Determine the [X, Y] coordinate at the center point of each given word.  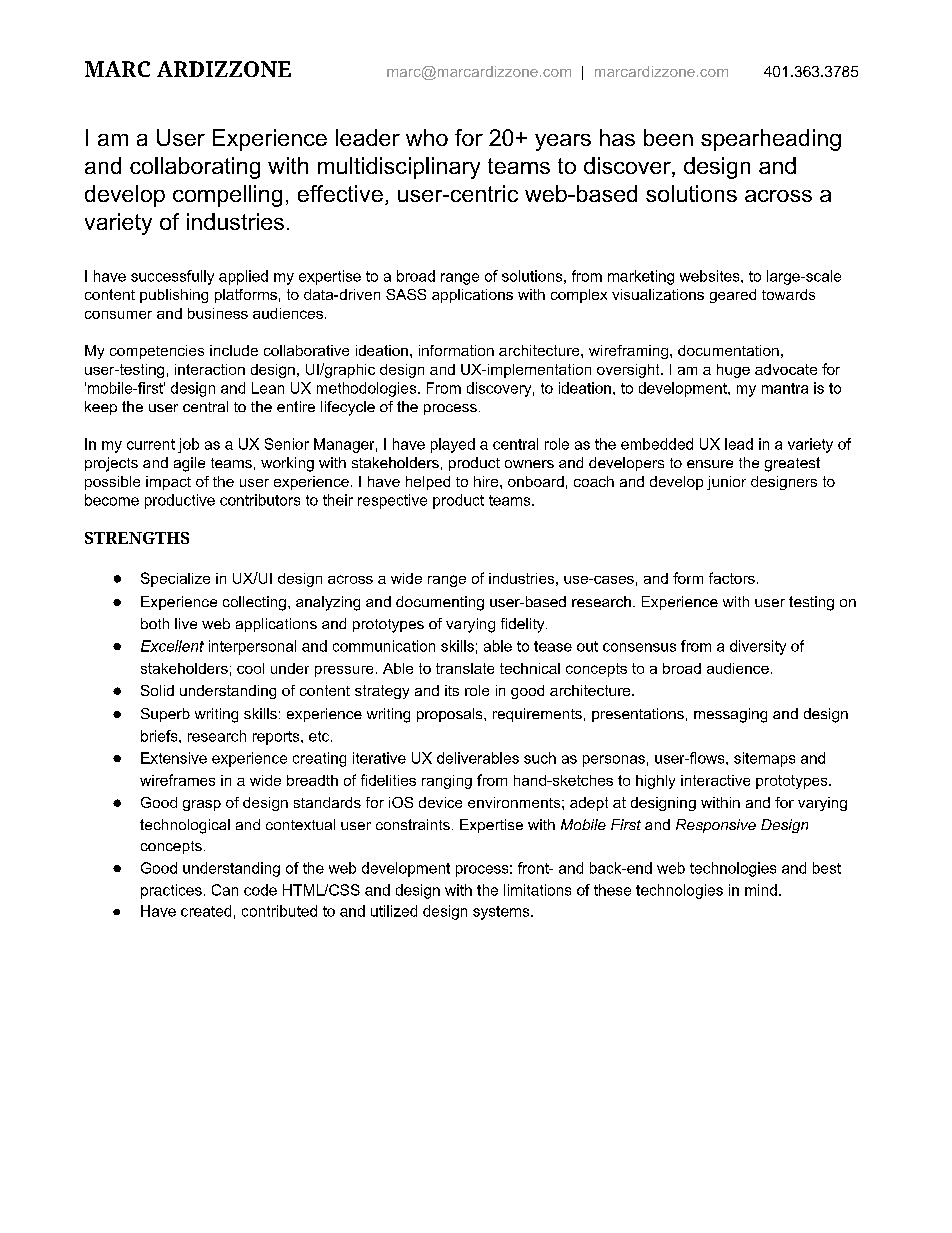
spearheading [771, 140]
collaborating [195, 168]
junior [726, 483]
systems [502, 913]
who [427, 137]
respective [392, 501]
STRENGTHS [137, 538]
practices [171, 891]
